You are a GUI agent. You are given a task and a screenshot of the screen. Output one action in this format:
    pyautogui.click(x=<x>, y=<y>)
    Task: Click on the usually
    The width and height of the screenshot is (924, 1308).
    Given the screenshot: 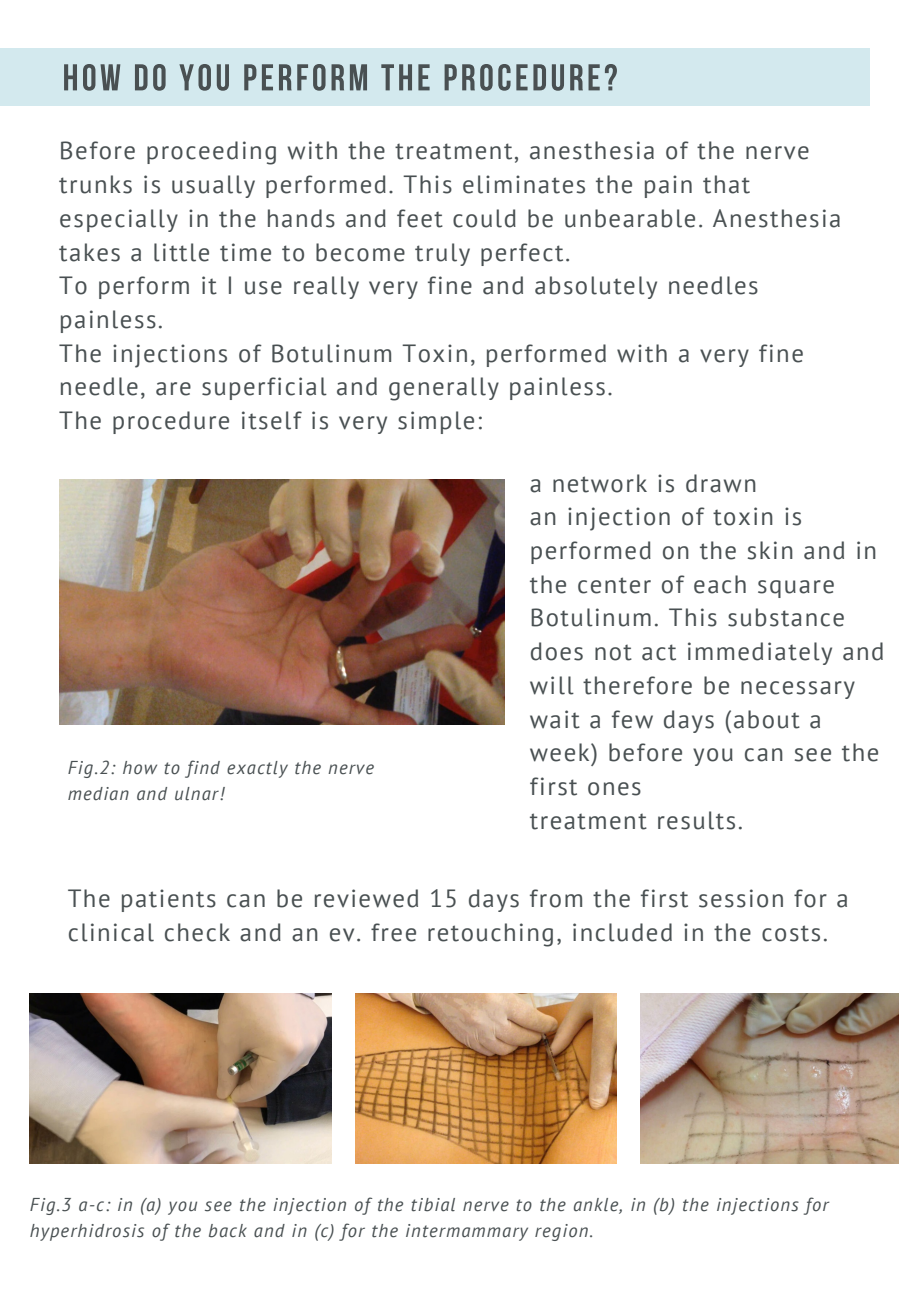 What is the action you would take?
    pyautogui.click(x=213, y=186)
